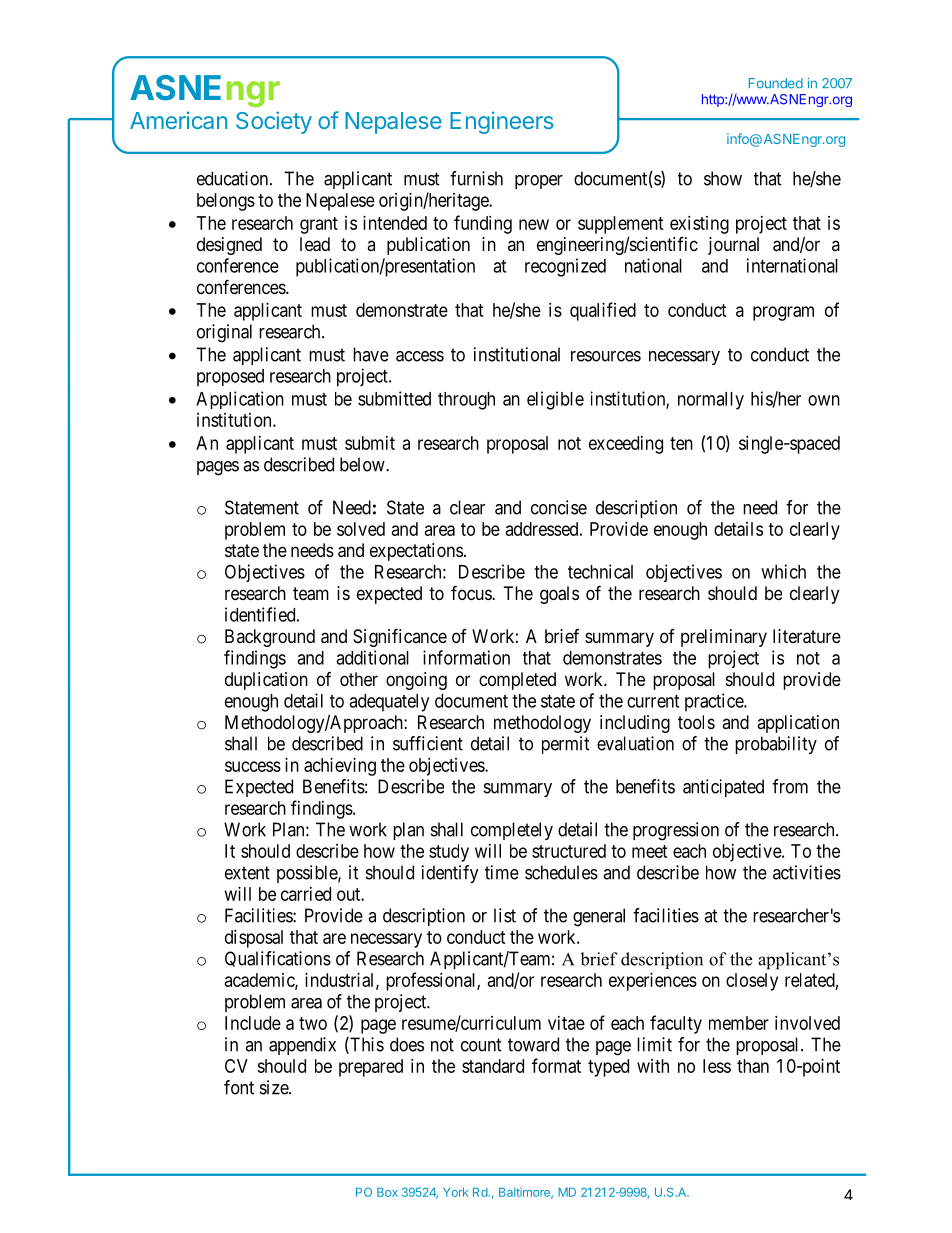  I want to click on than, so click(753, 1066).
